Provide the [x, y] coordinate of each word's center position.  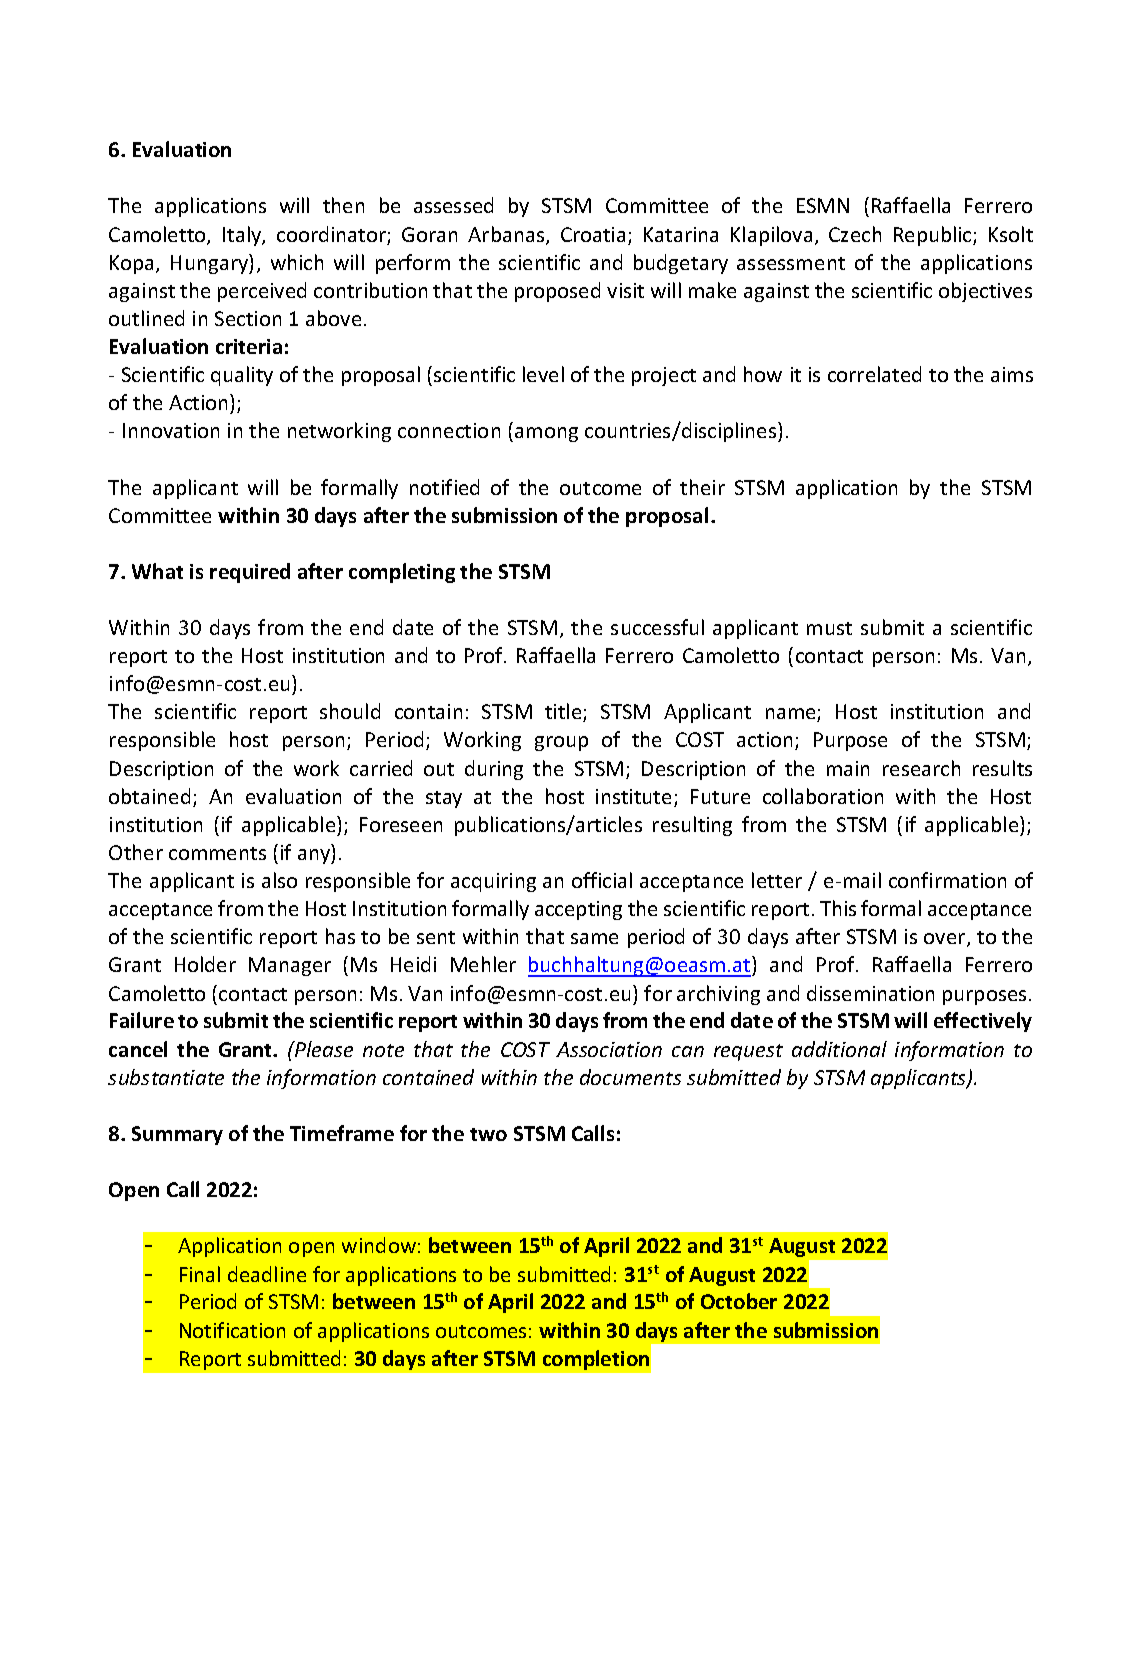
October [739, 1301]
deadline [267, 1274]
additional [839, 1049]
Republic [934, 236]
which [297, 262]
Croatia [593, 234]
